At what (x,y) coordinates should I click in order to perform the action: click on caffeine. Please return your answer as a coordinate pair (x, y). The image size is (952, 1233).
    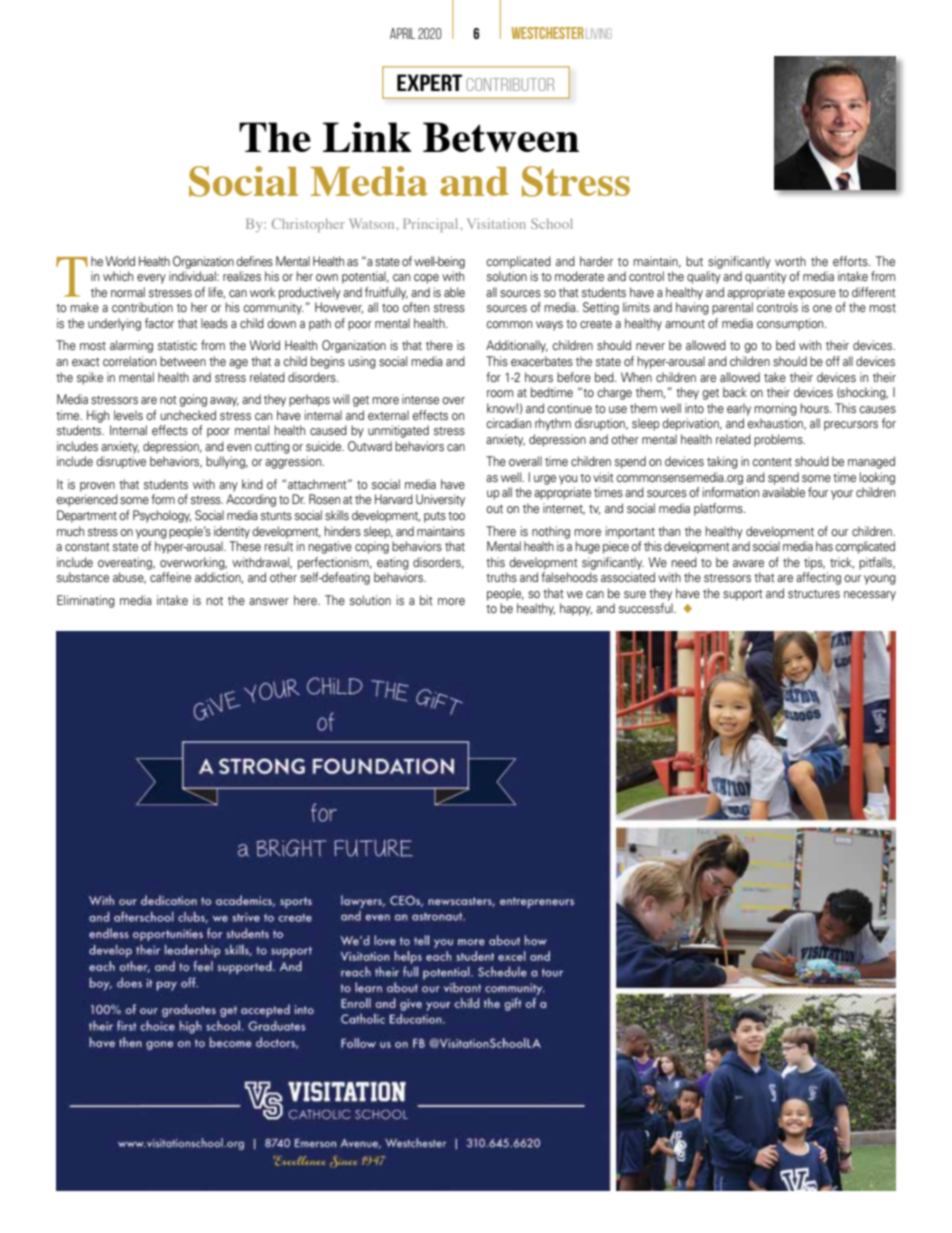
    Looking at the image, I should click on (170, 577).
